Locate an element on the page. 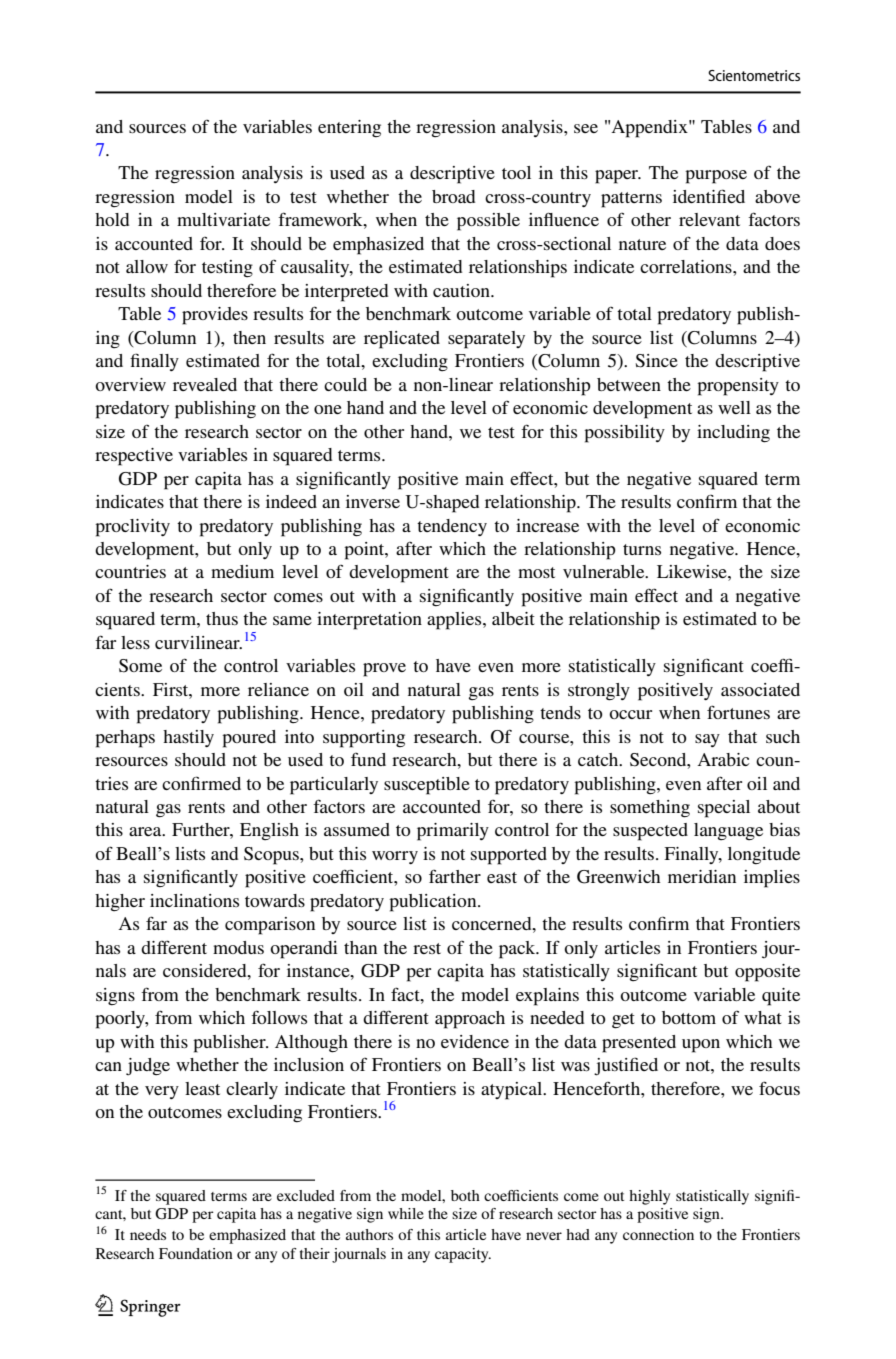 This page has height=1359, width=896. Foundation is located at coordinates (196, 1253).
